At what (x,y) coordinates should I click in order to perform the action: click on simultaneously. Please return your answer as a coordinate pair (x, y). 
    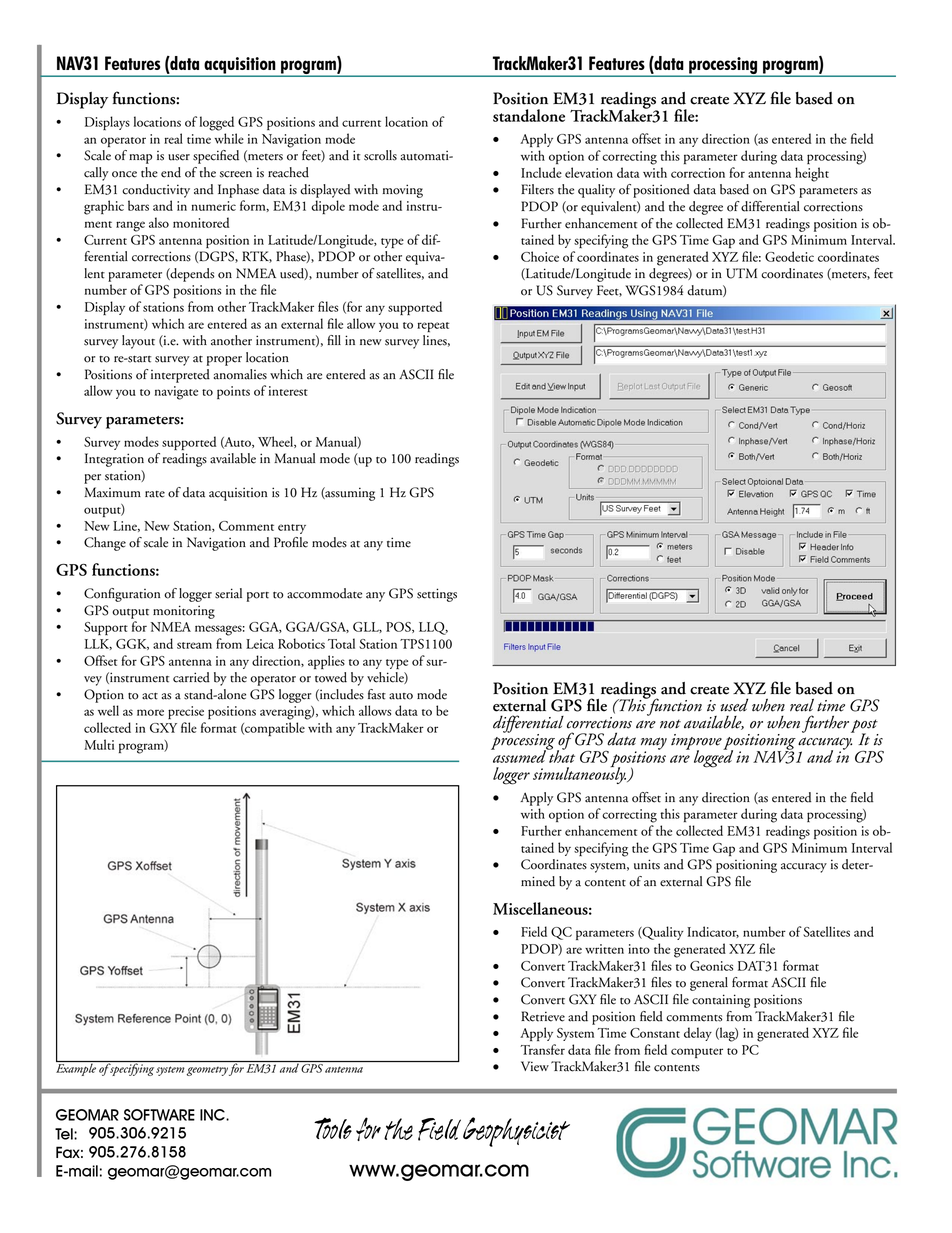
    Looking at the image, I should click on (580, 774).
